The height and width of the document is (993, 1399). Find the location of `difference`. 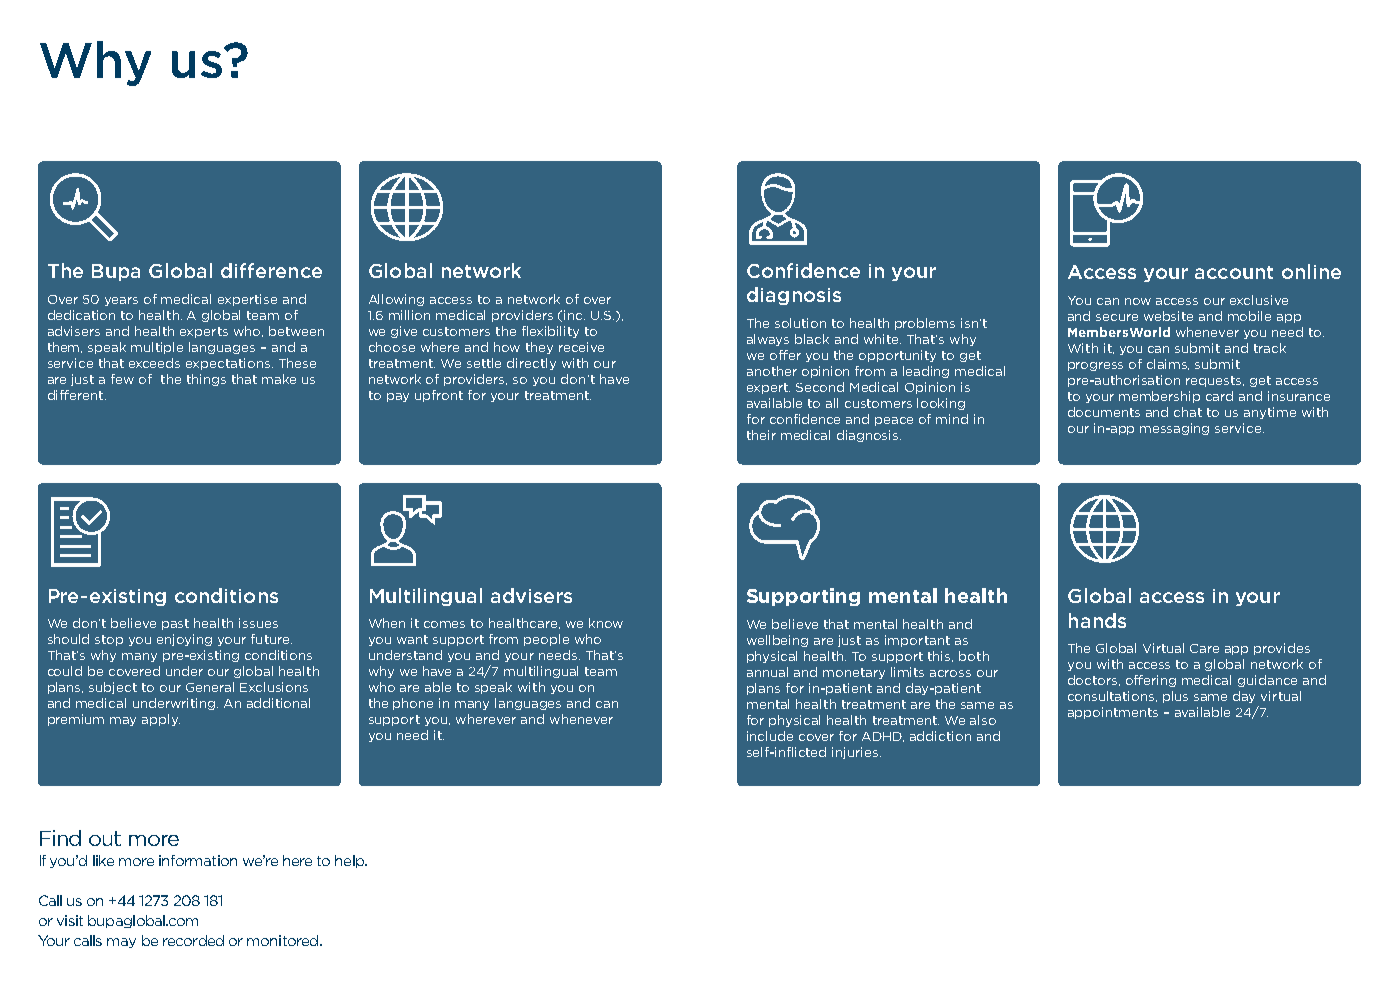

difference is located at coordinates (271, 270).
